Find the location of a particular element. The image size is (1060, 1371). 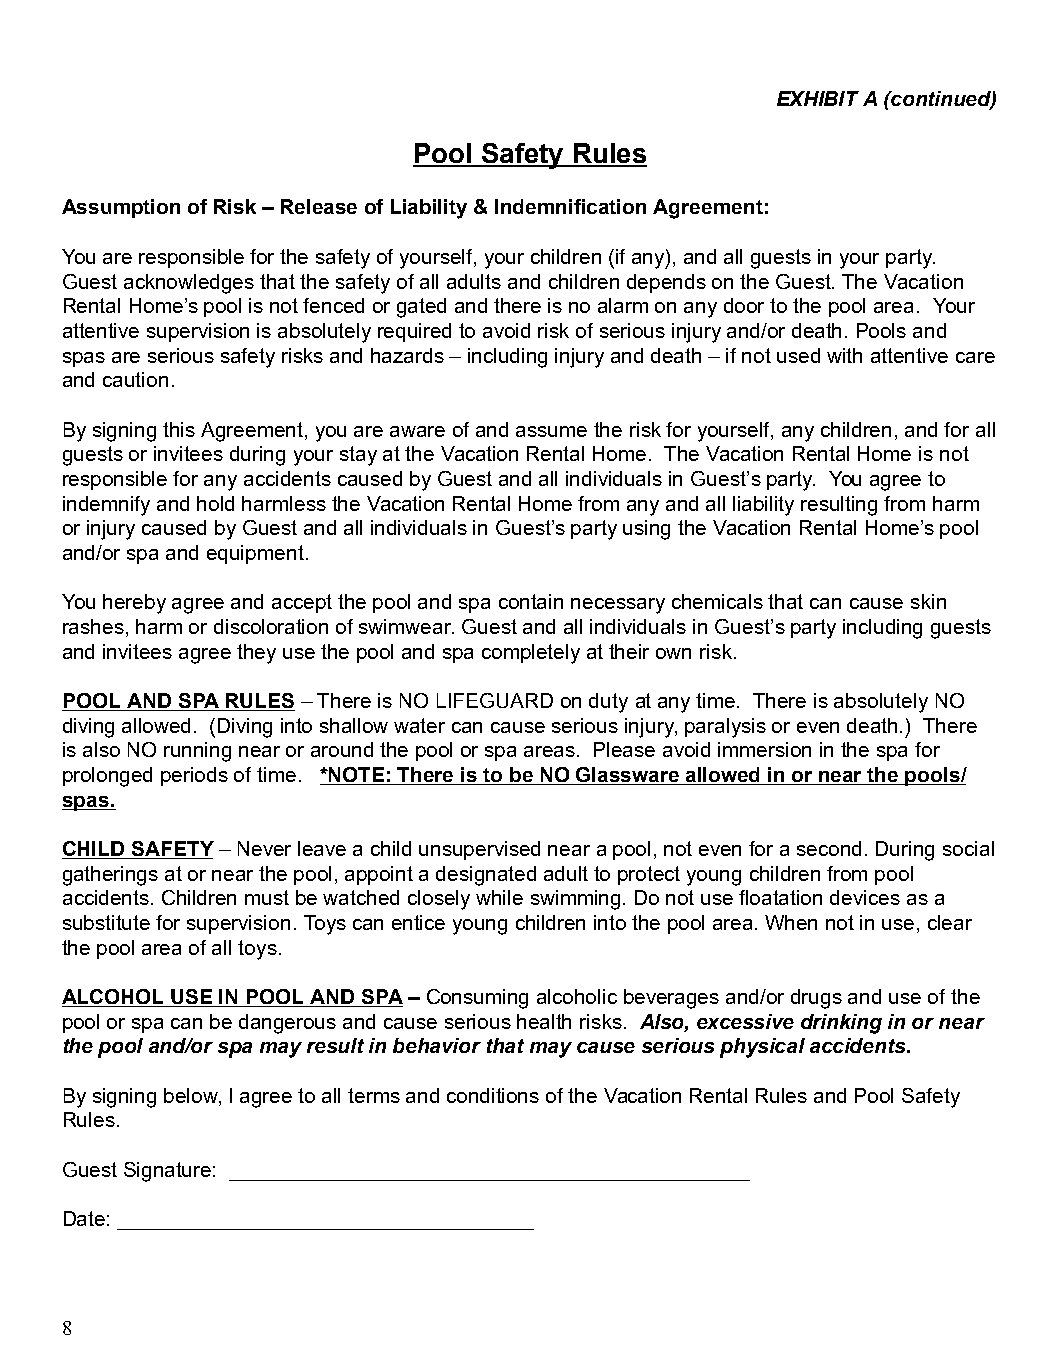

dangerous is located at coordinates (287, 1024).
